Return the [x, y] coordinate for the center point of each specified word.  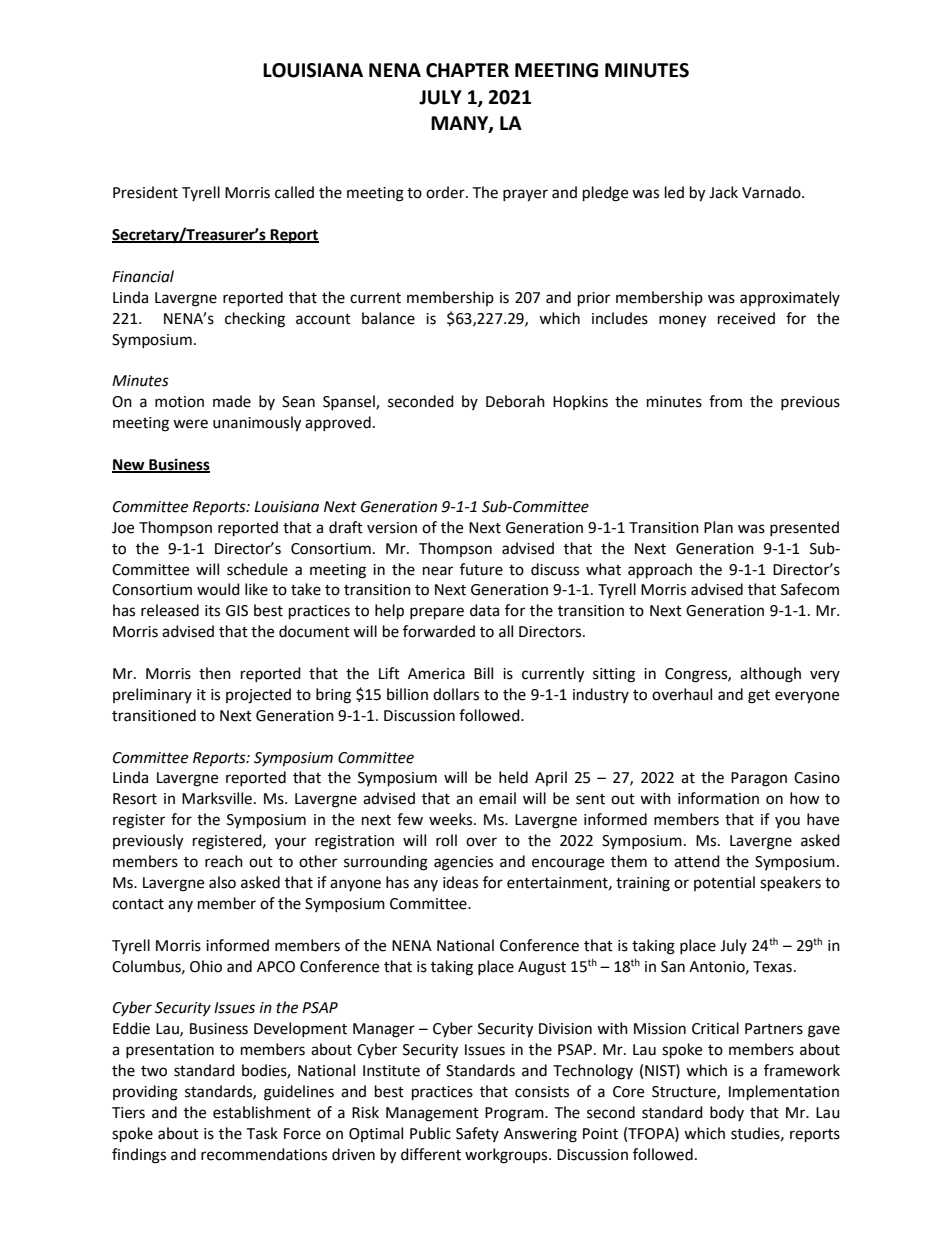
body [727, 1113]
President [145, 192]
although [770, 675]
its [212, 611]
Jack [723, 192]
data [484, 610]
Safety [477, 1134]
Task [262, 1133]
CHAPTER [467, 70]
